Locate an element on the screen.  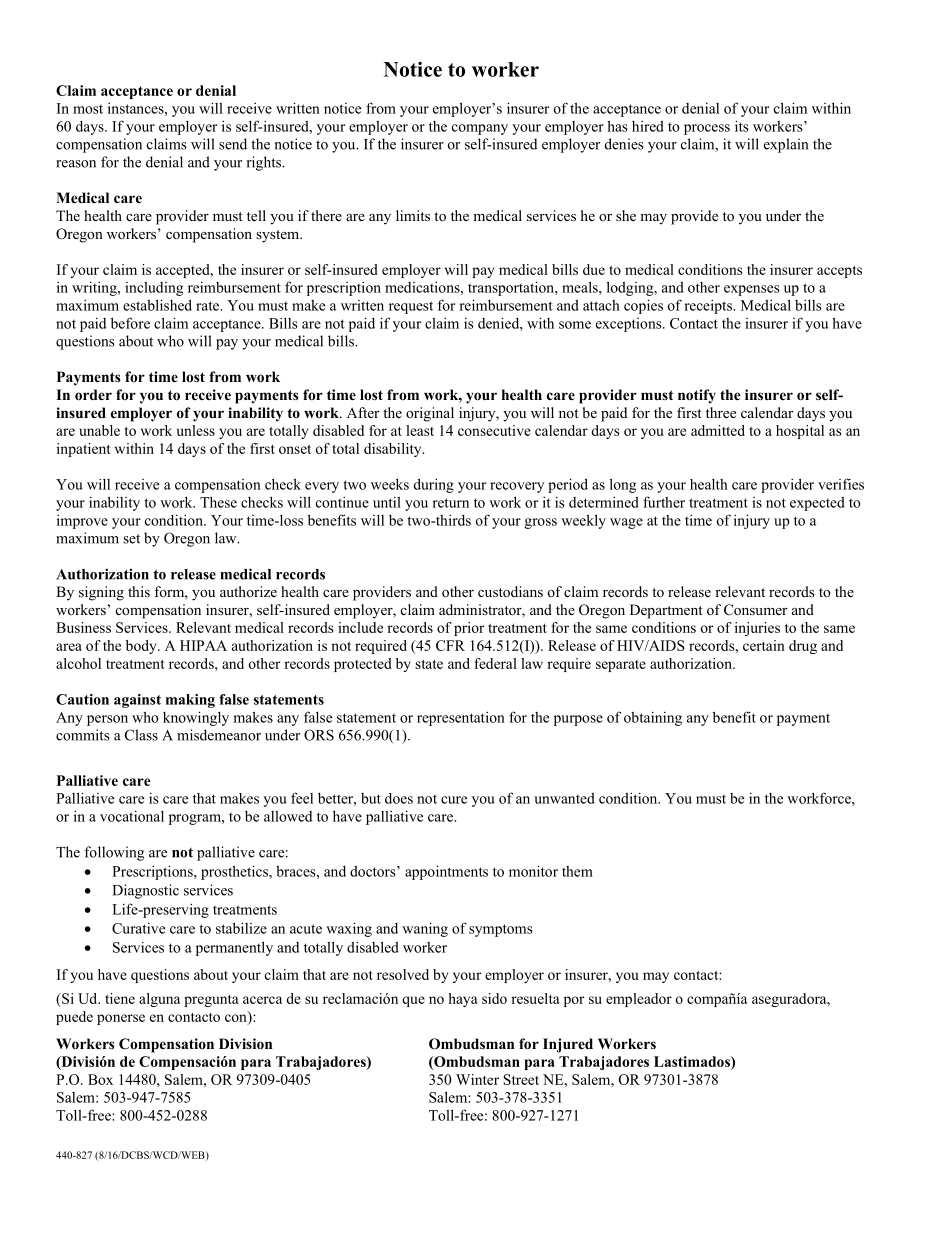
Injured is located at coordinates (568, 1045).
